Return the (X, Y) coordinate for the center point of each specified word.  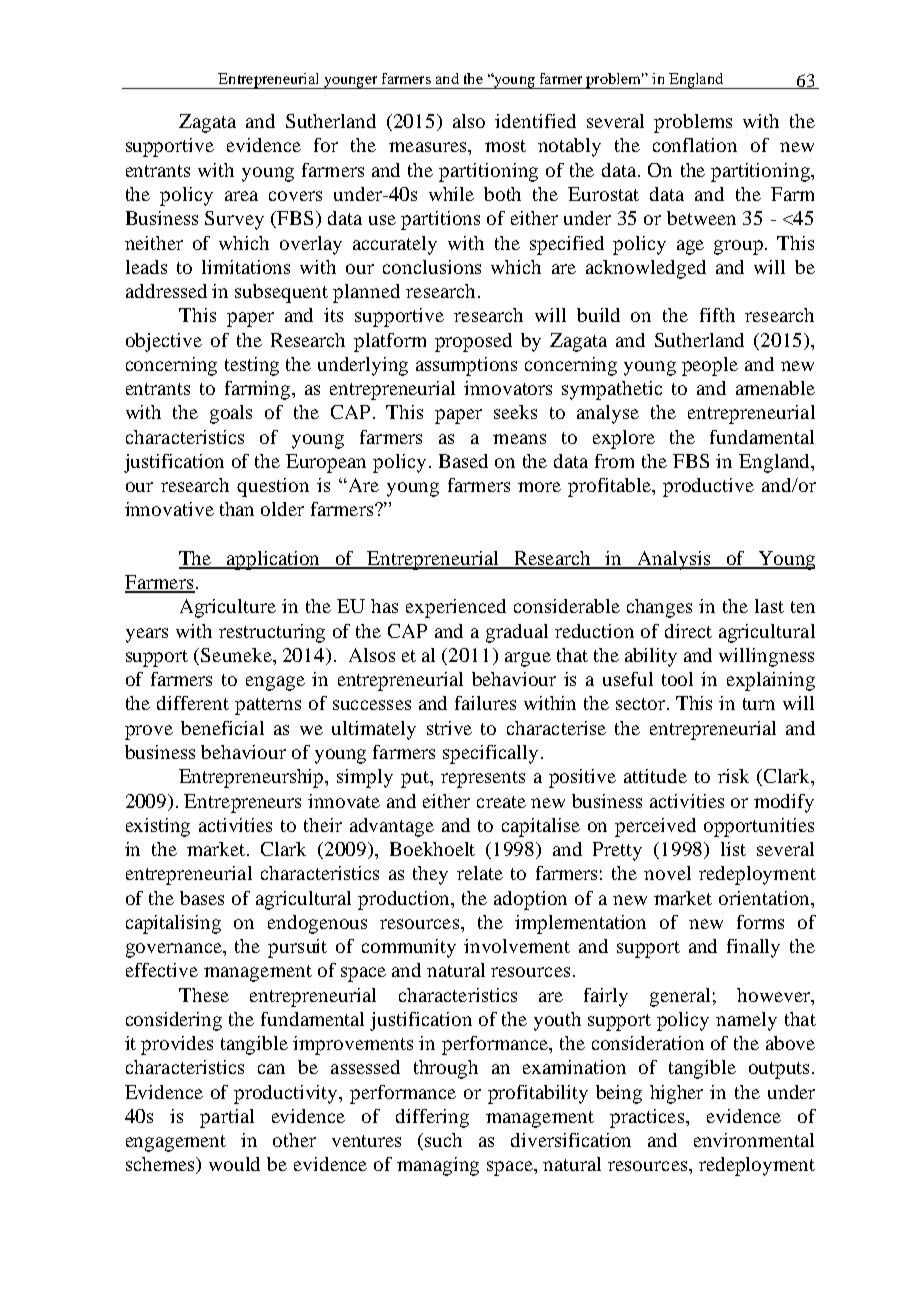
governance (175, 950)
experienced (456, 608)
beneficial (222, 728)
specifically (490, 754)
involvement (517, 946)
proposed (473, 342)
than (237, 509)
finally (753, 948)
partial (227, 1118)
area (241, 196)
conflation (695, 145)
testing (252, 366)
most (505, 146)
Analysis (674, 560)
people (710, 366)
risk (733, 776)
